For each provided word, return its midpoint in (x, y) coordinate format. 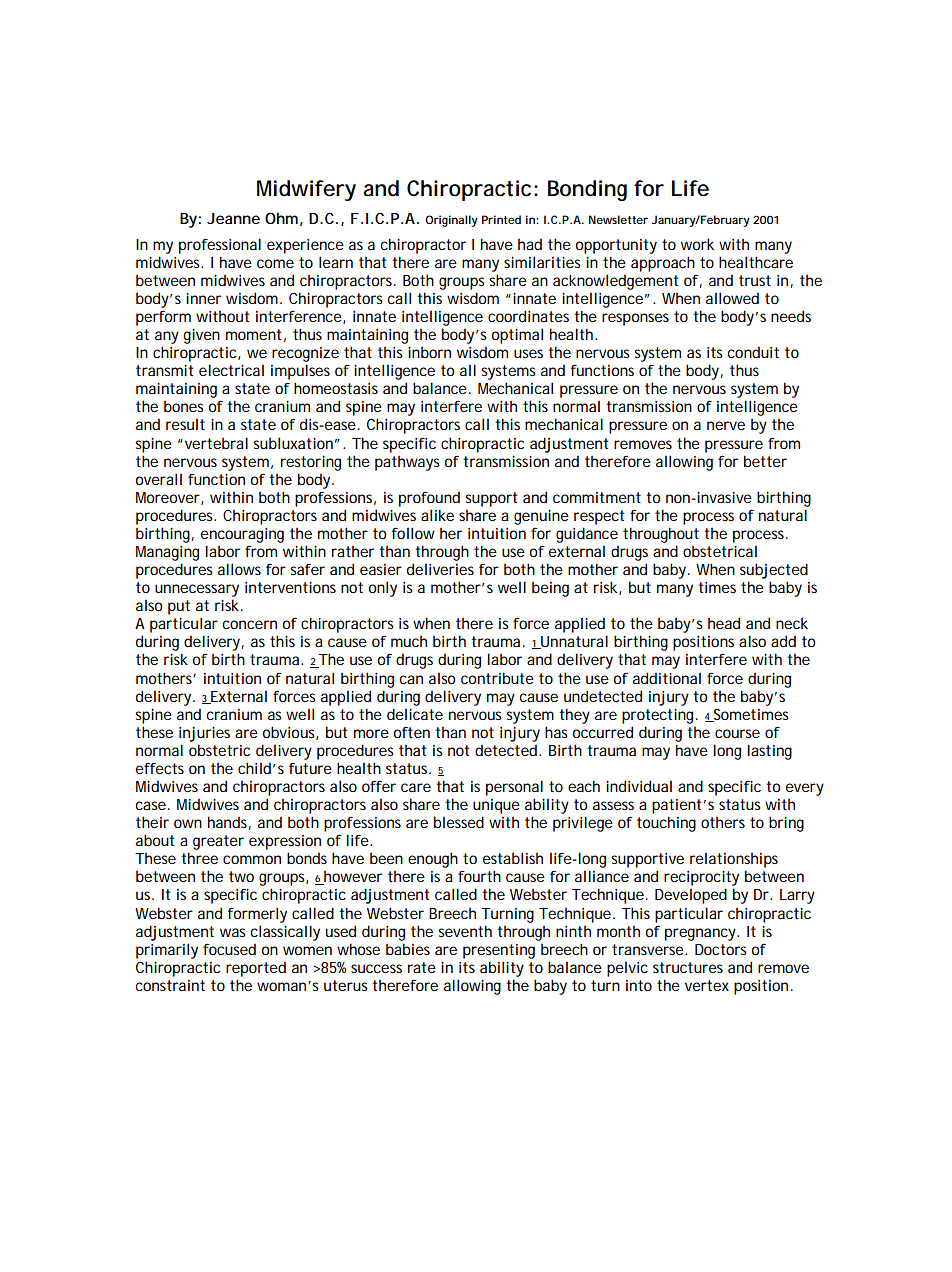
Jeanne (233, 218)
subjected (774, 571)
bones (184, 406)
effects (160, 768)
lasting (769, 752)
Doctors (721, 949)
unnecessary (197, 590)
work (697, 244)
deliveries (440, 569)
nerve (726, 425)
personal (514, 788)
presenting (499, 951)
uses (528, 353)
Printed (501, 219)
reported (256, 969)
